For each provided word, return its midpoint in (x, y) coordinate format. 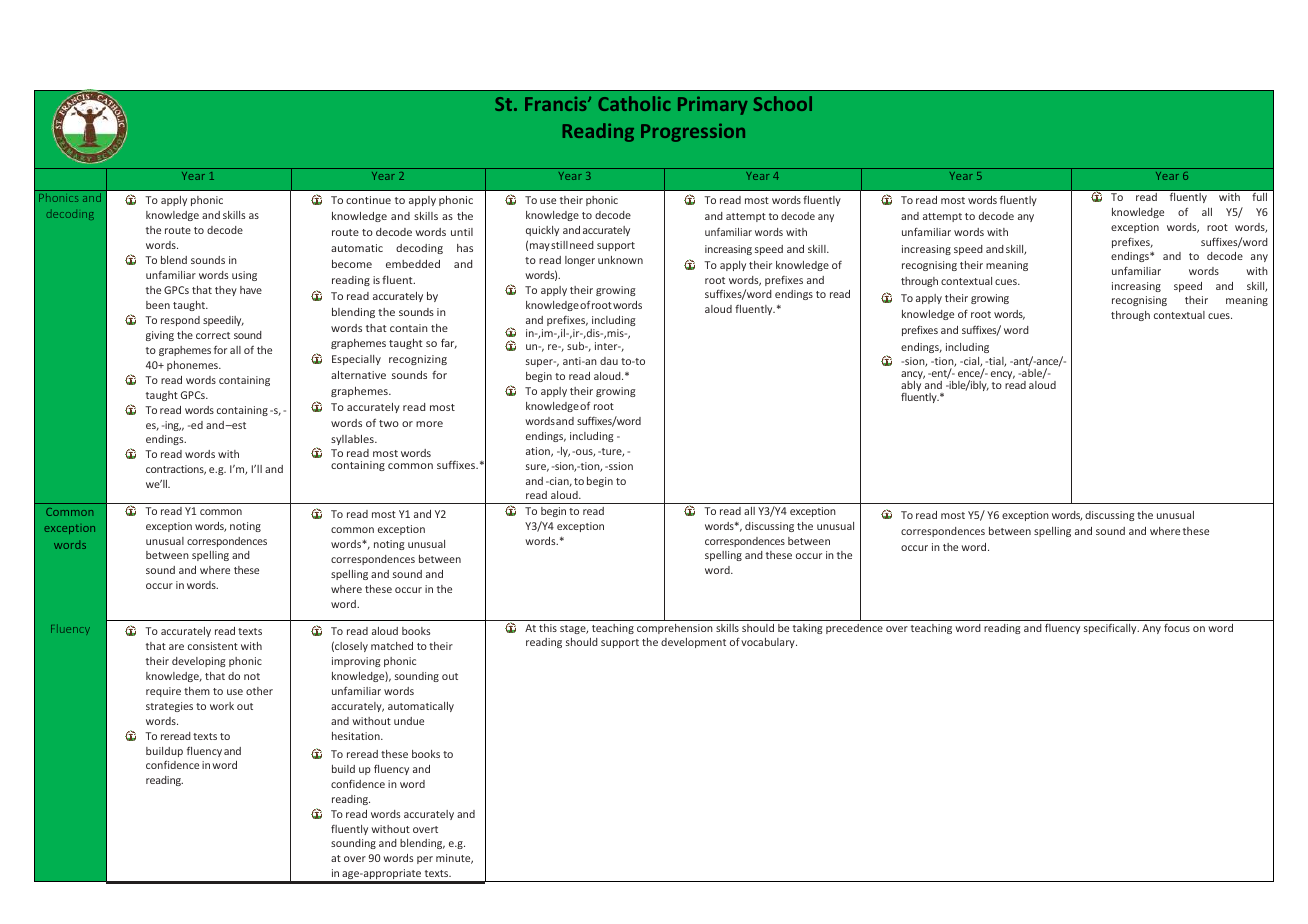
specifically (1111, 629)
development (693, 643)
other (259, 691)
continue (368, 200)
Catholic (634, 103)
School (783, 103)
